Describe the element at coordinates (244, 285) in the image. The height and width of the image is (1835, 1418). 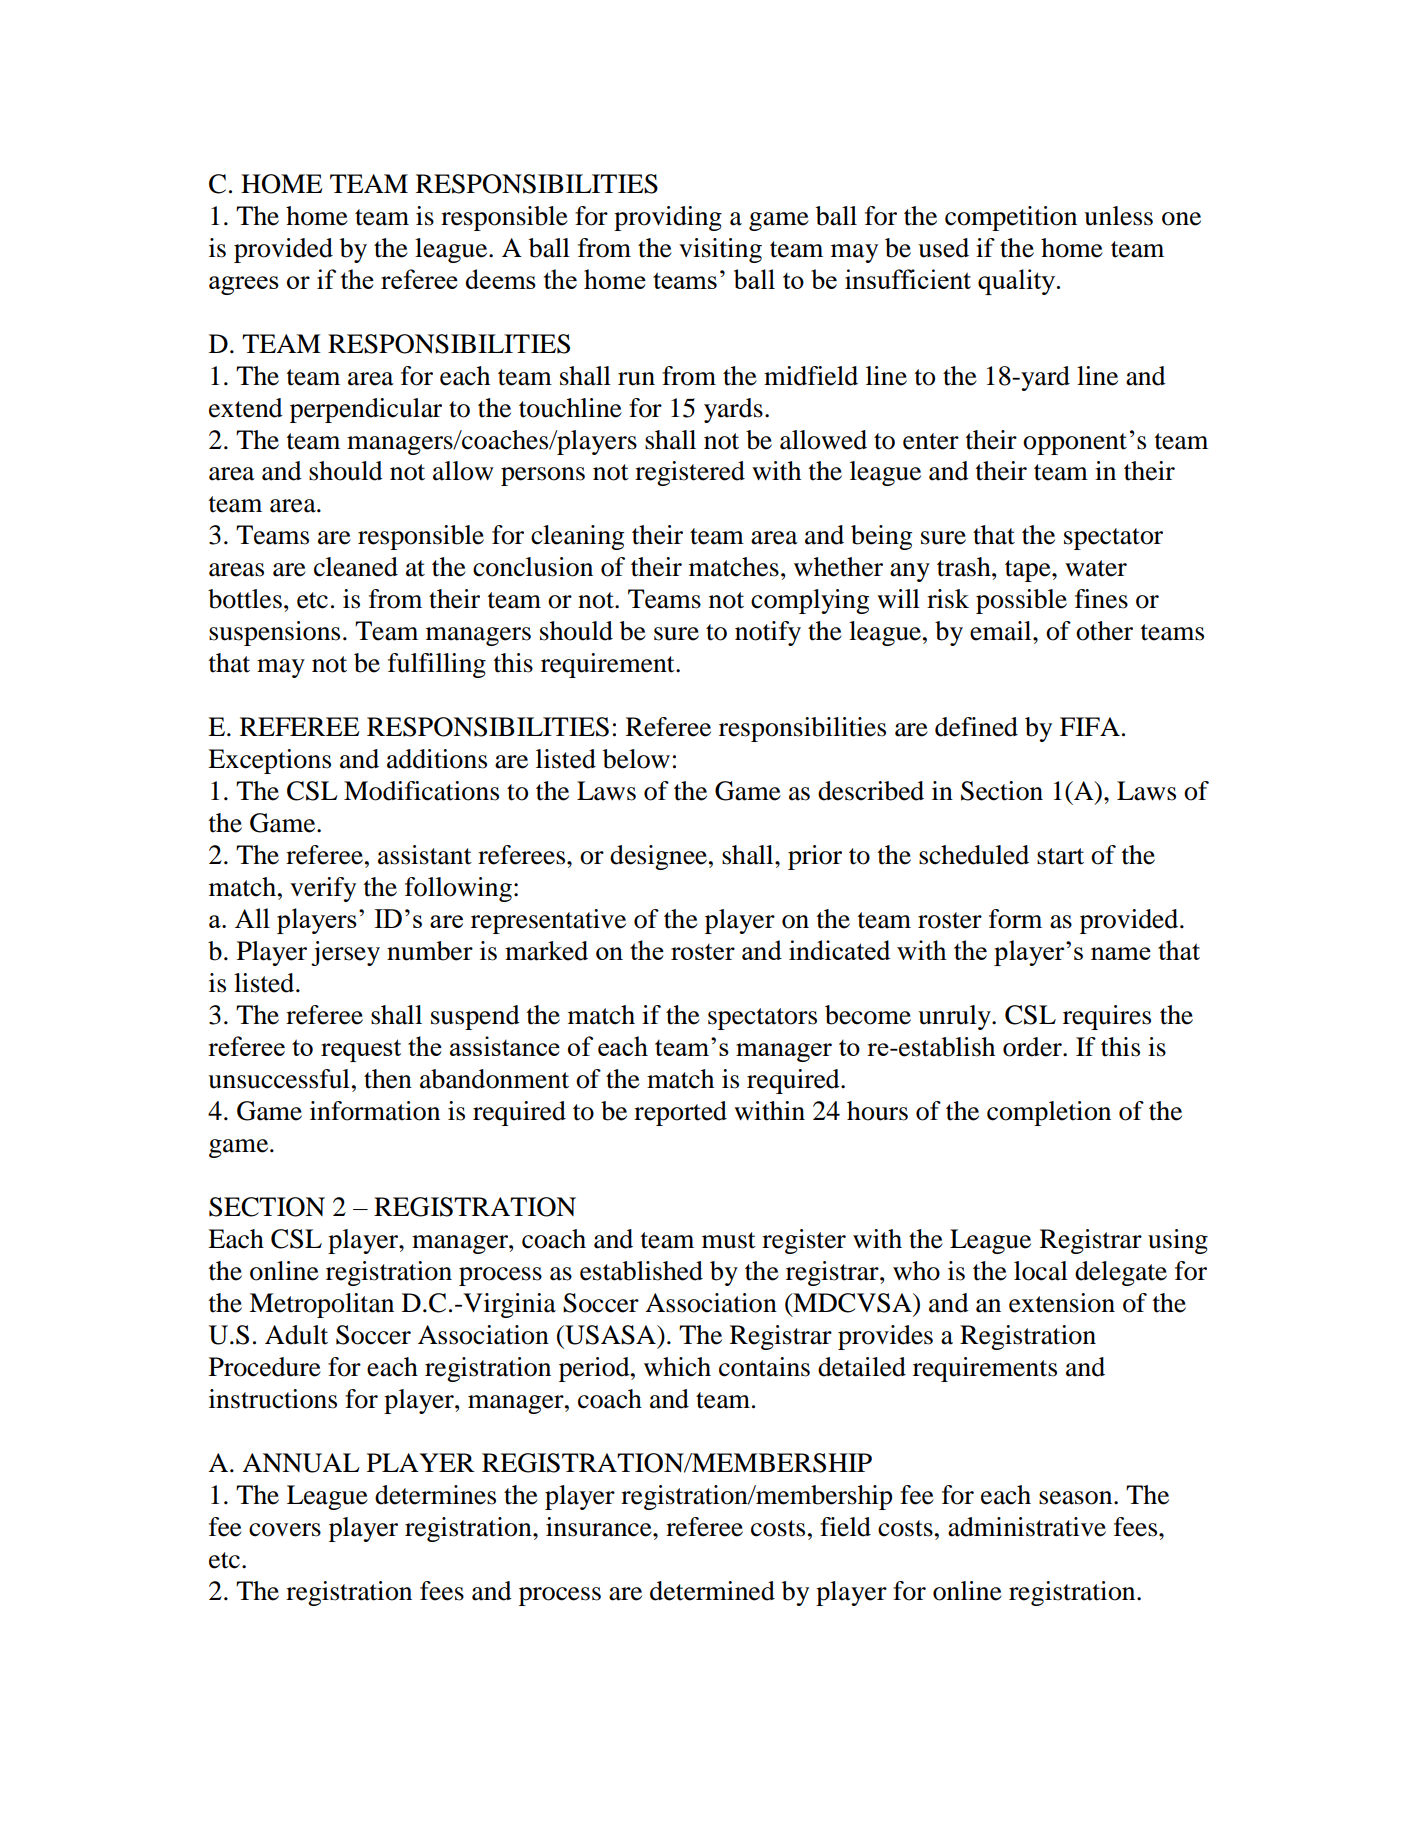
I see `agrees` at that location.
